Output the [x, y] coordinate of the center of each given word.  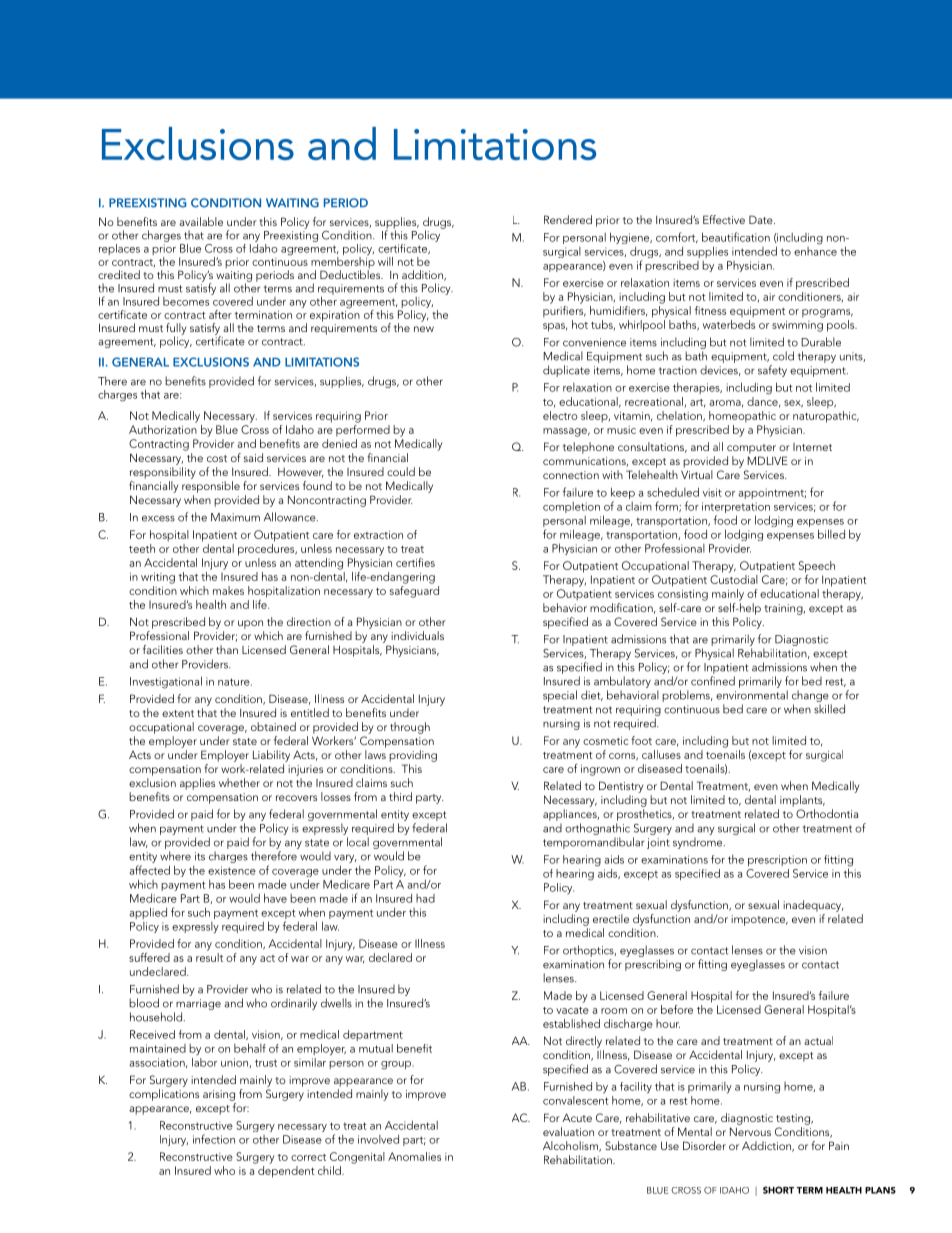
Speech [817, 567]
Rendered [568, 219]
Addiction [767, 1146]
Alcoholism [571, 1146]
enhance [815, 250]
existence [232, 870]
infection [214, 1139]
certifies [415, 562]
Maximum [235, 517]
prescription [777, 860]
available [201, 221]
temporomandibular [594, 843]
